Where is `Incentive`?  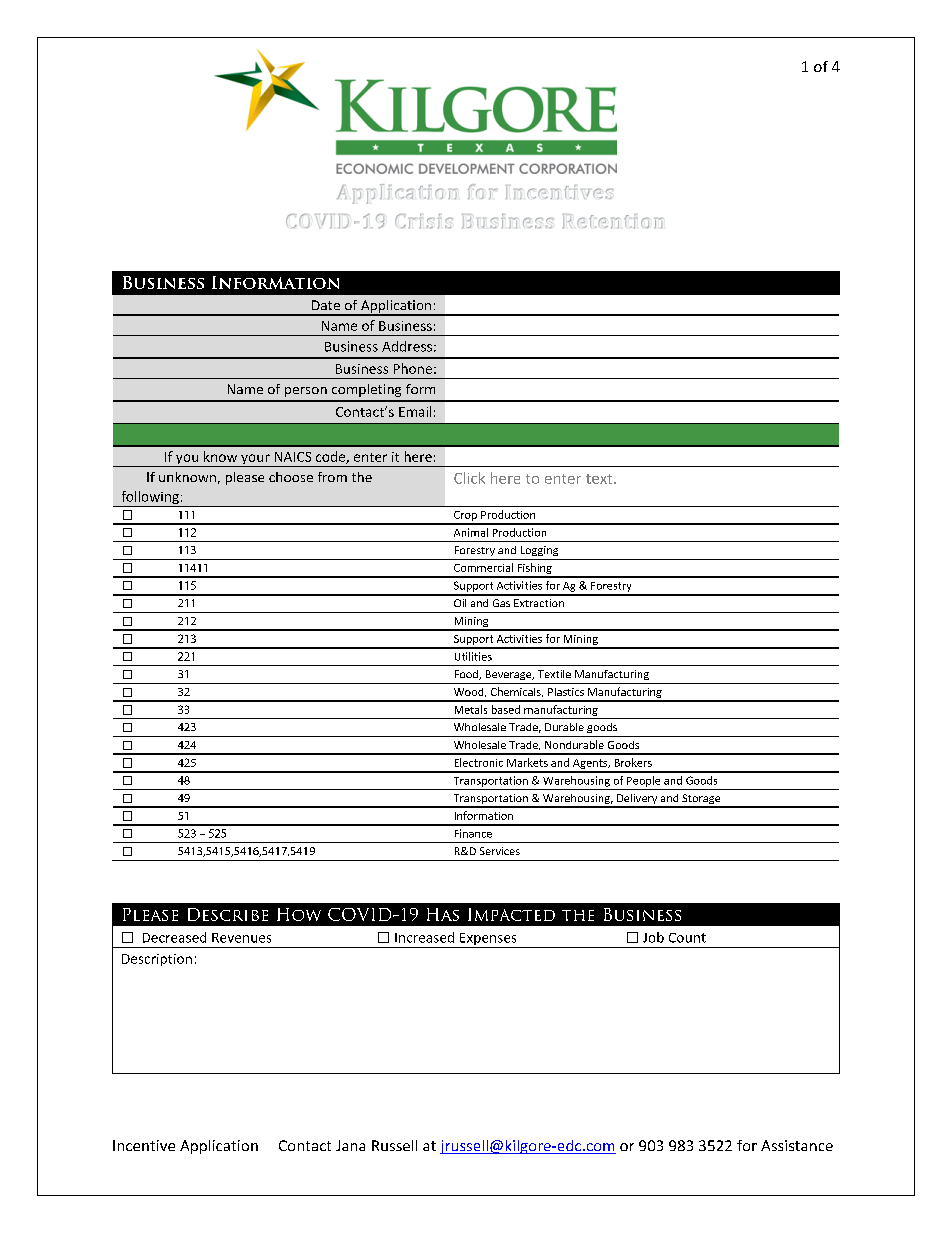
Incentive is located at coordinates (144, 1145).
